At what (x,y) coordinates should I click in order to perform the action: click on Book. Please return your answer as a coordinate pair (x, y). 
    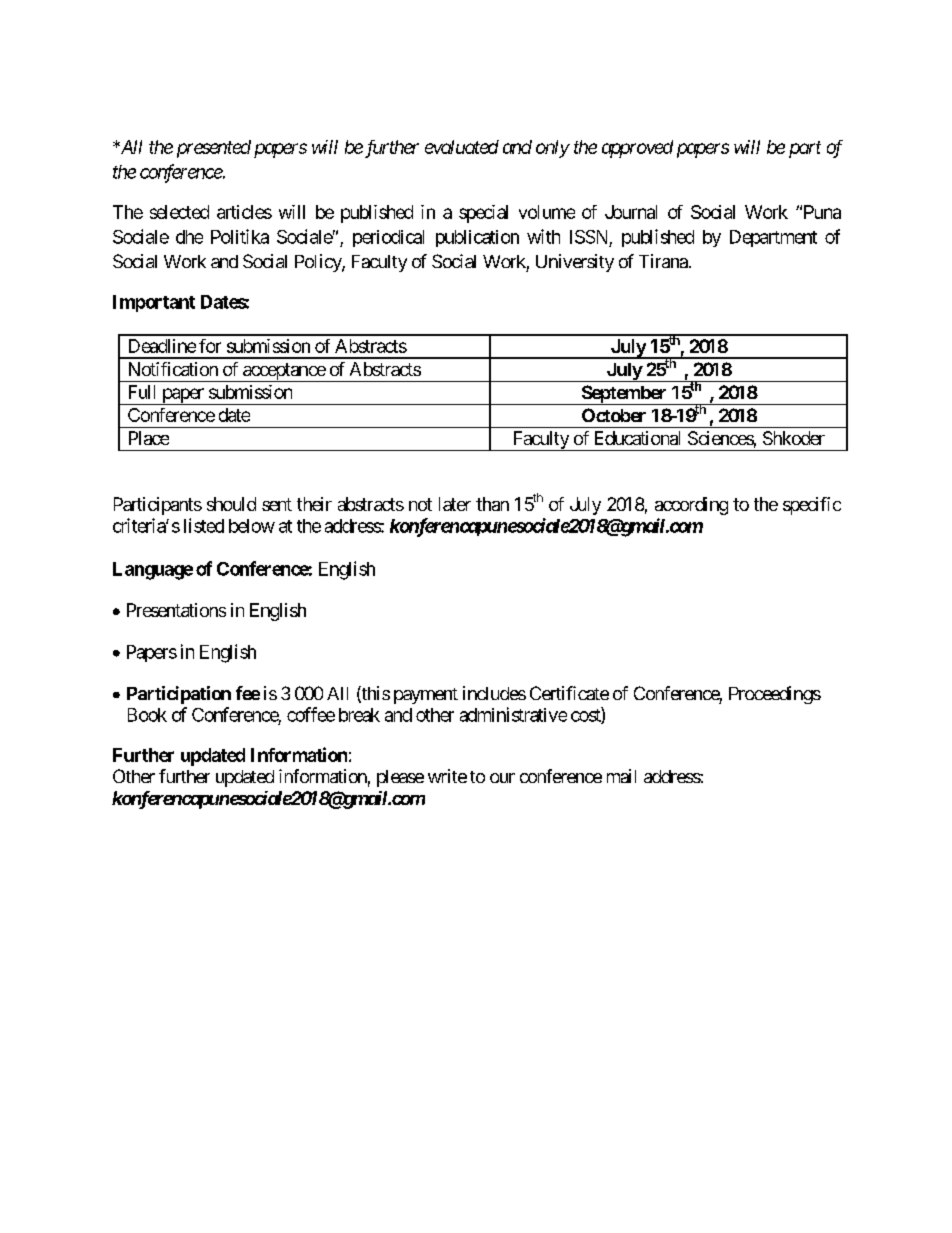
    Looking at the image, I should click on (147, 715).
